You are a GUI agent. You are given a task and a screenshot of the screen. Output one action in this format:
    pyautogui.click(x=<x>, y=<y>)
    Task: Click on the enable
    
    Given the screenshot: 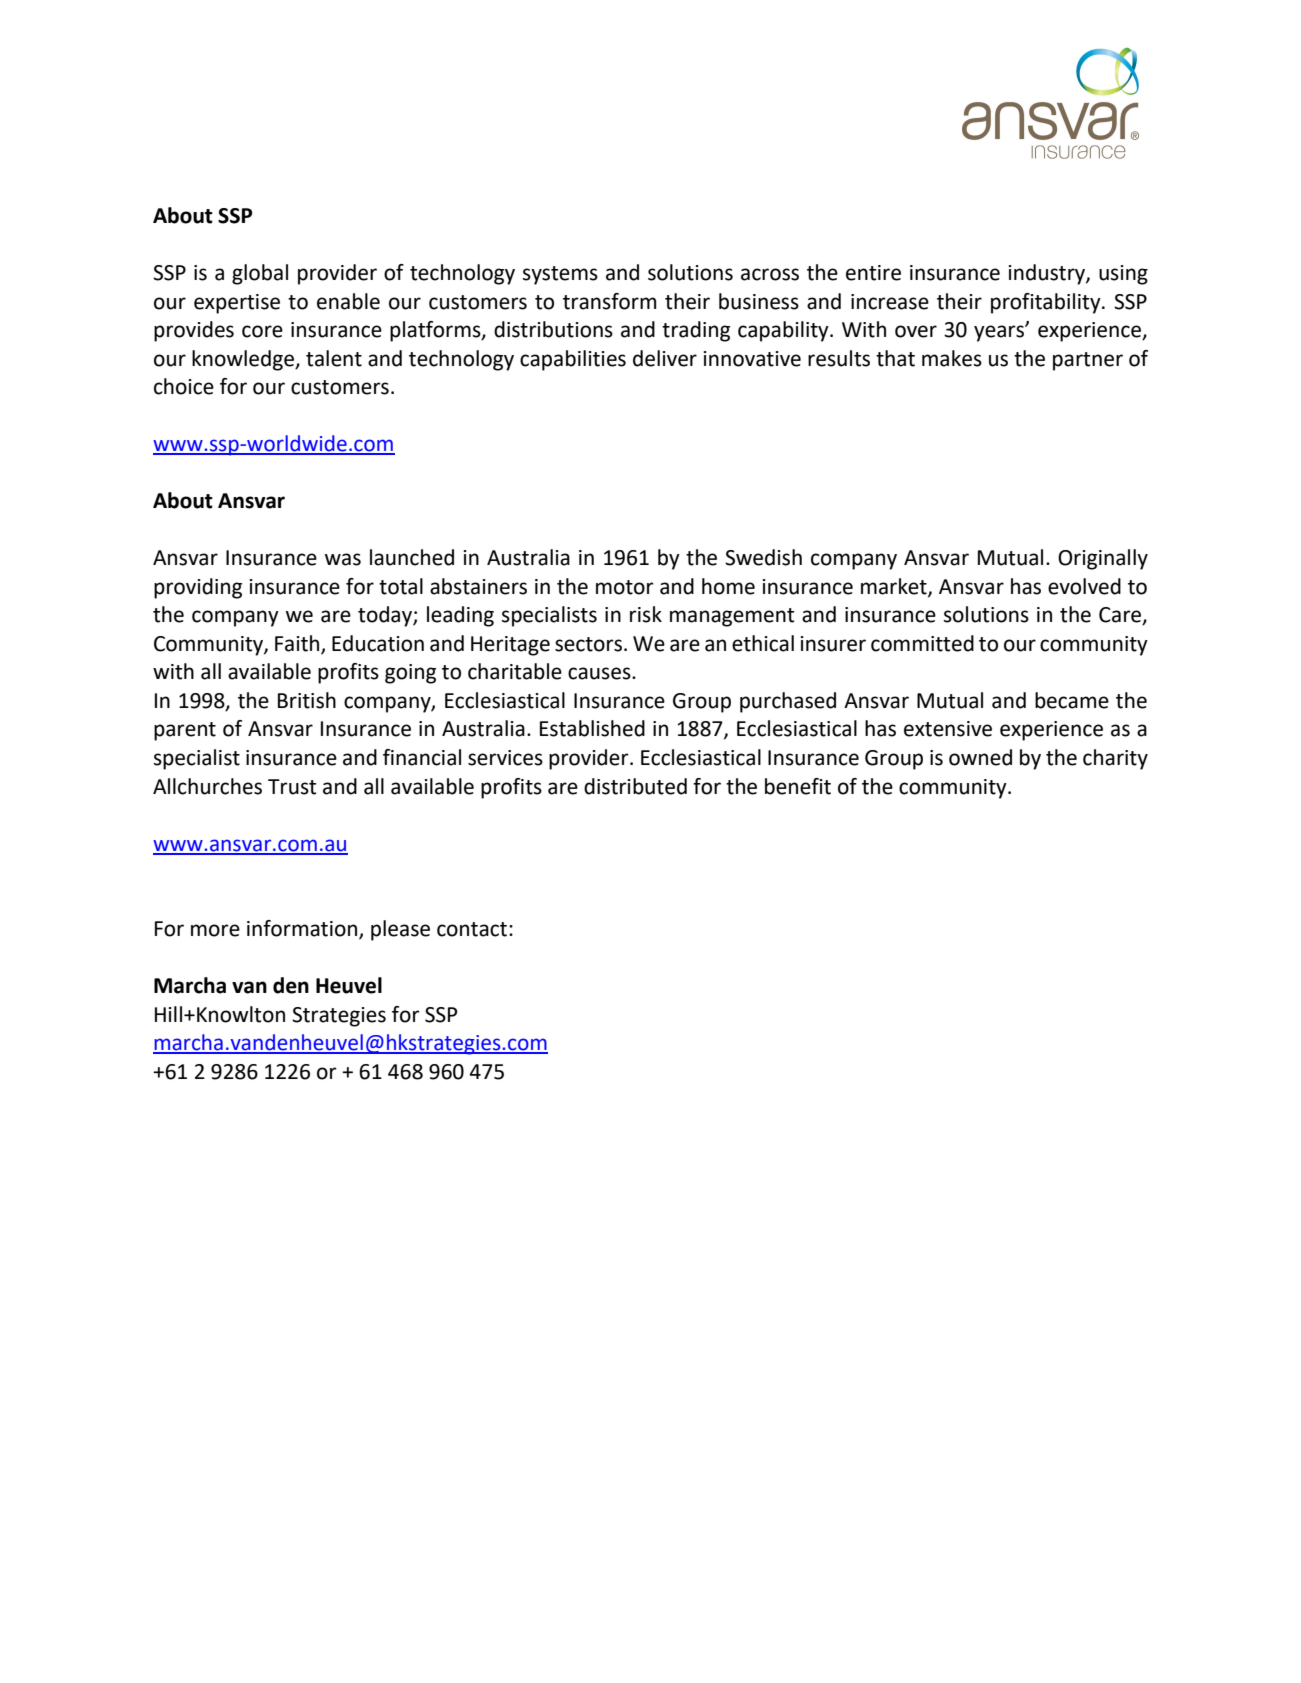 What is the action you would take?
    pyautogui.click(x=348, y=301)
